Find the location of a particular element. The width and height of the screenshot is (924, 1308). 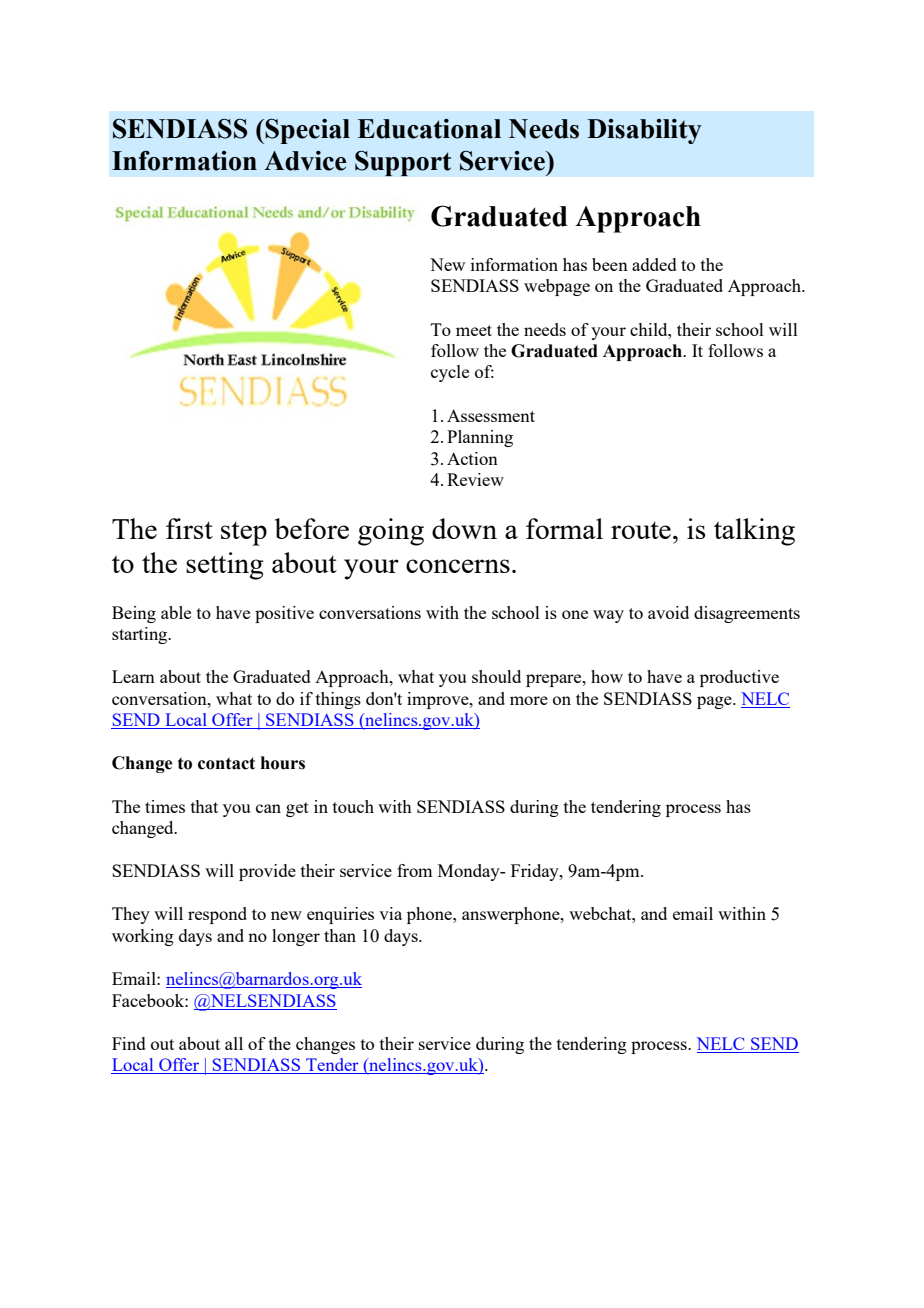

all is located at coordinates (234, 1043).
